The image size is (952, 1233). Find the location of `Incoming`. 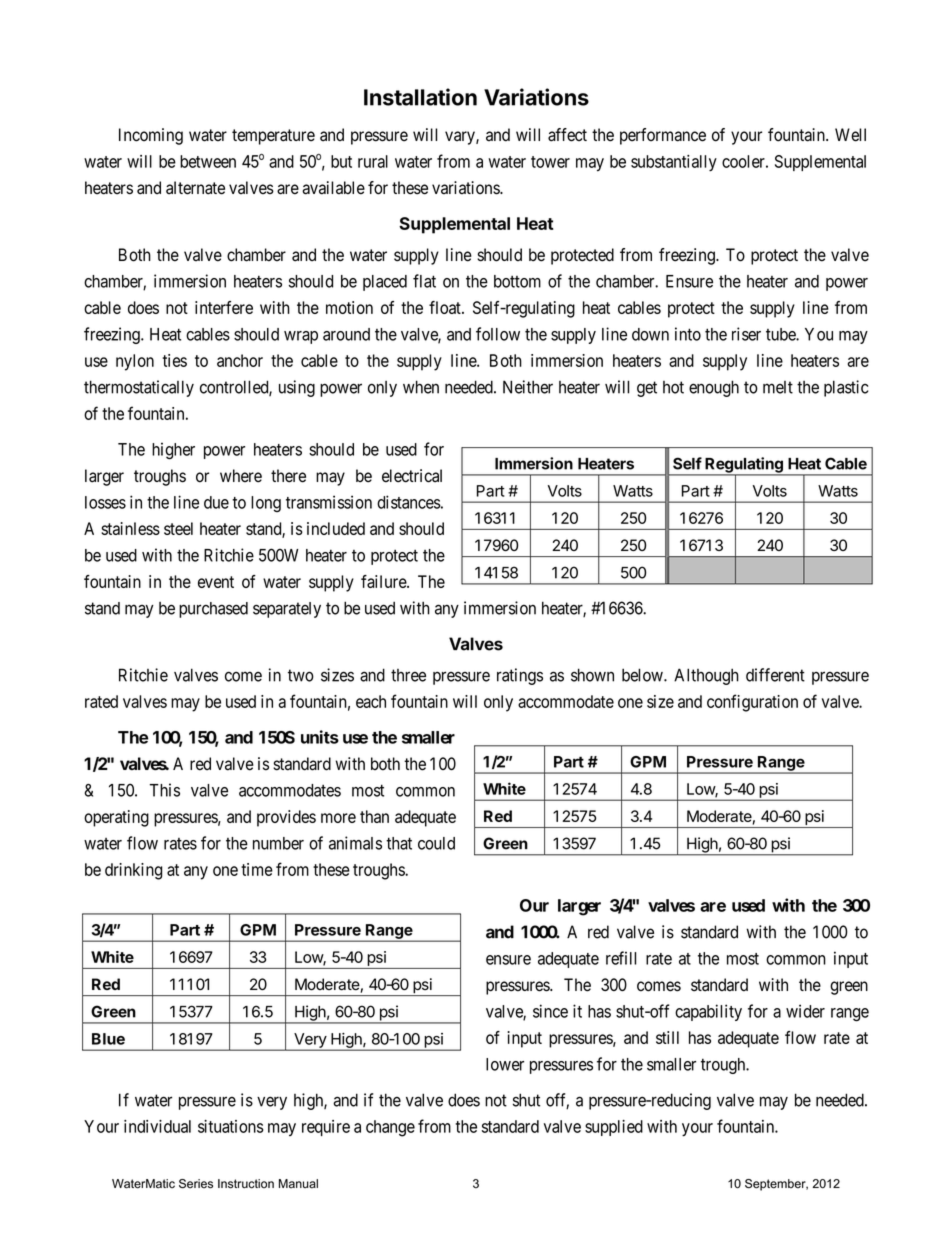

Incoming is located at coordinates (151, 136).
